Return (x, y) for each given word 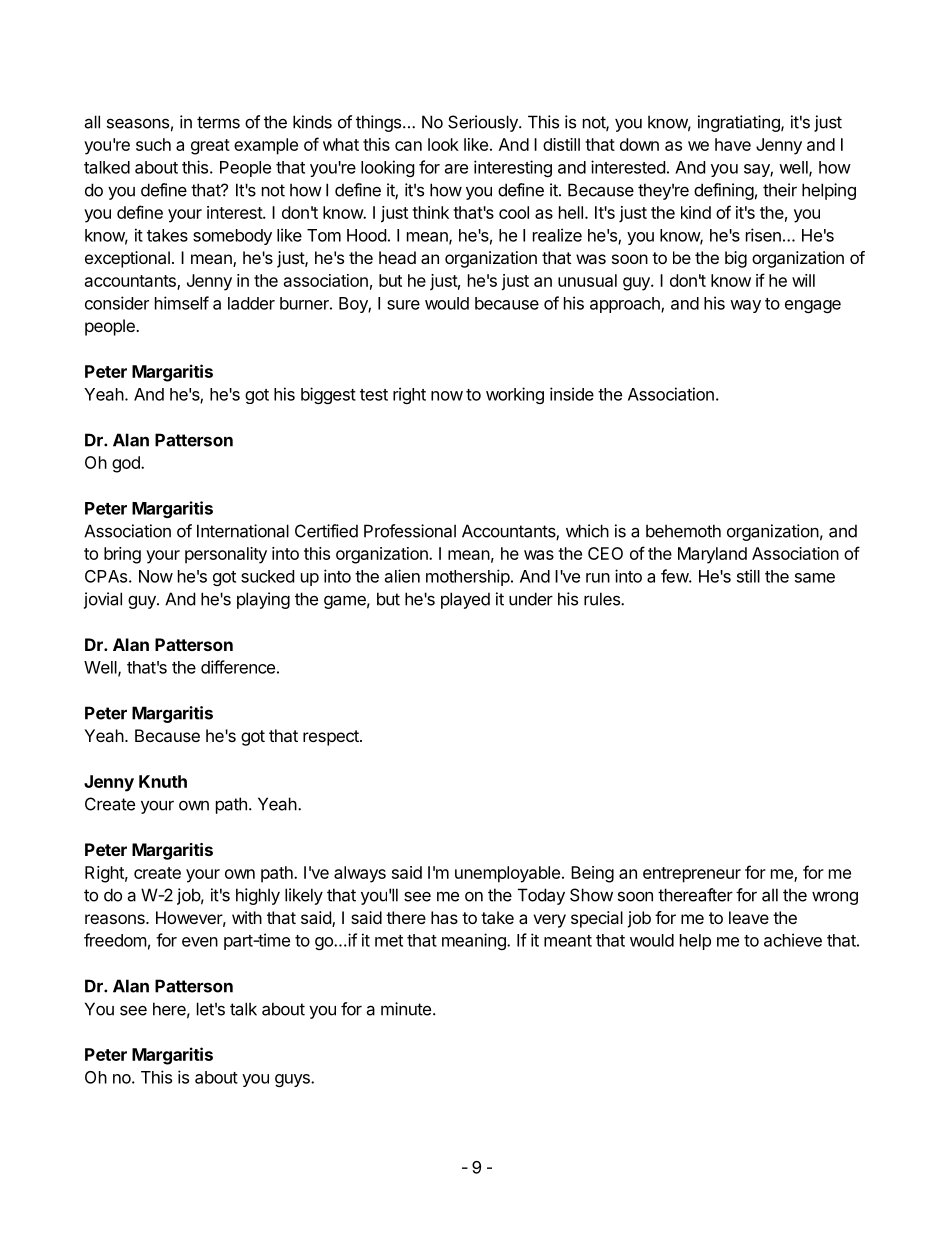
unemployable (507, 874)
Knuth (163, 781)
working (515, 395)
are (456, 169)
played (465, 600)
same (815, 578)
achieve (793, 940)
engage (813, 306)
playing (263, 600)
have (733, 144)
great (210, 147)
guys (293, 1080)
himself (182, 303)
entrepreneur (692, 875)
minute (406, 1009)
